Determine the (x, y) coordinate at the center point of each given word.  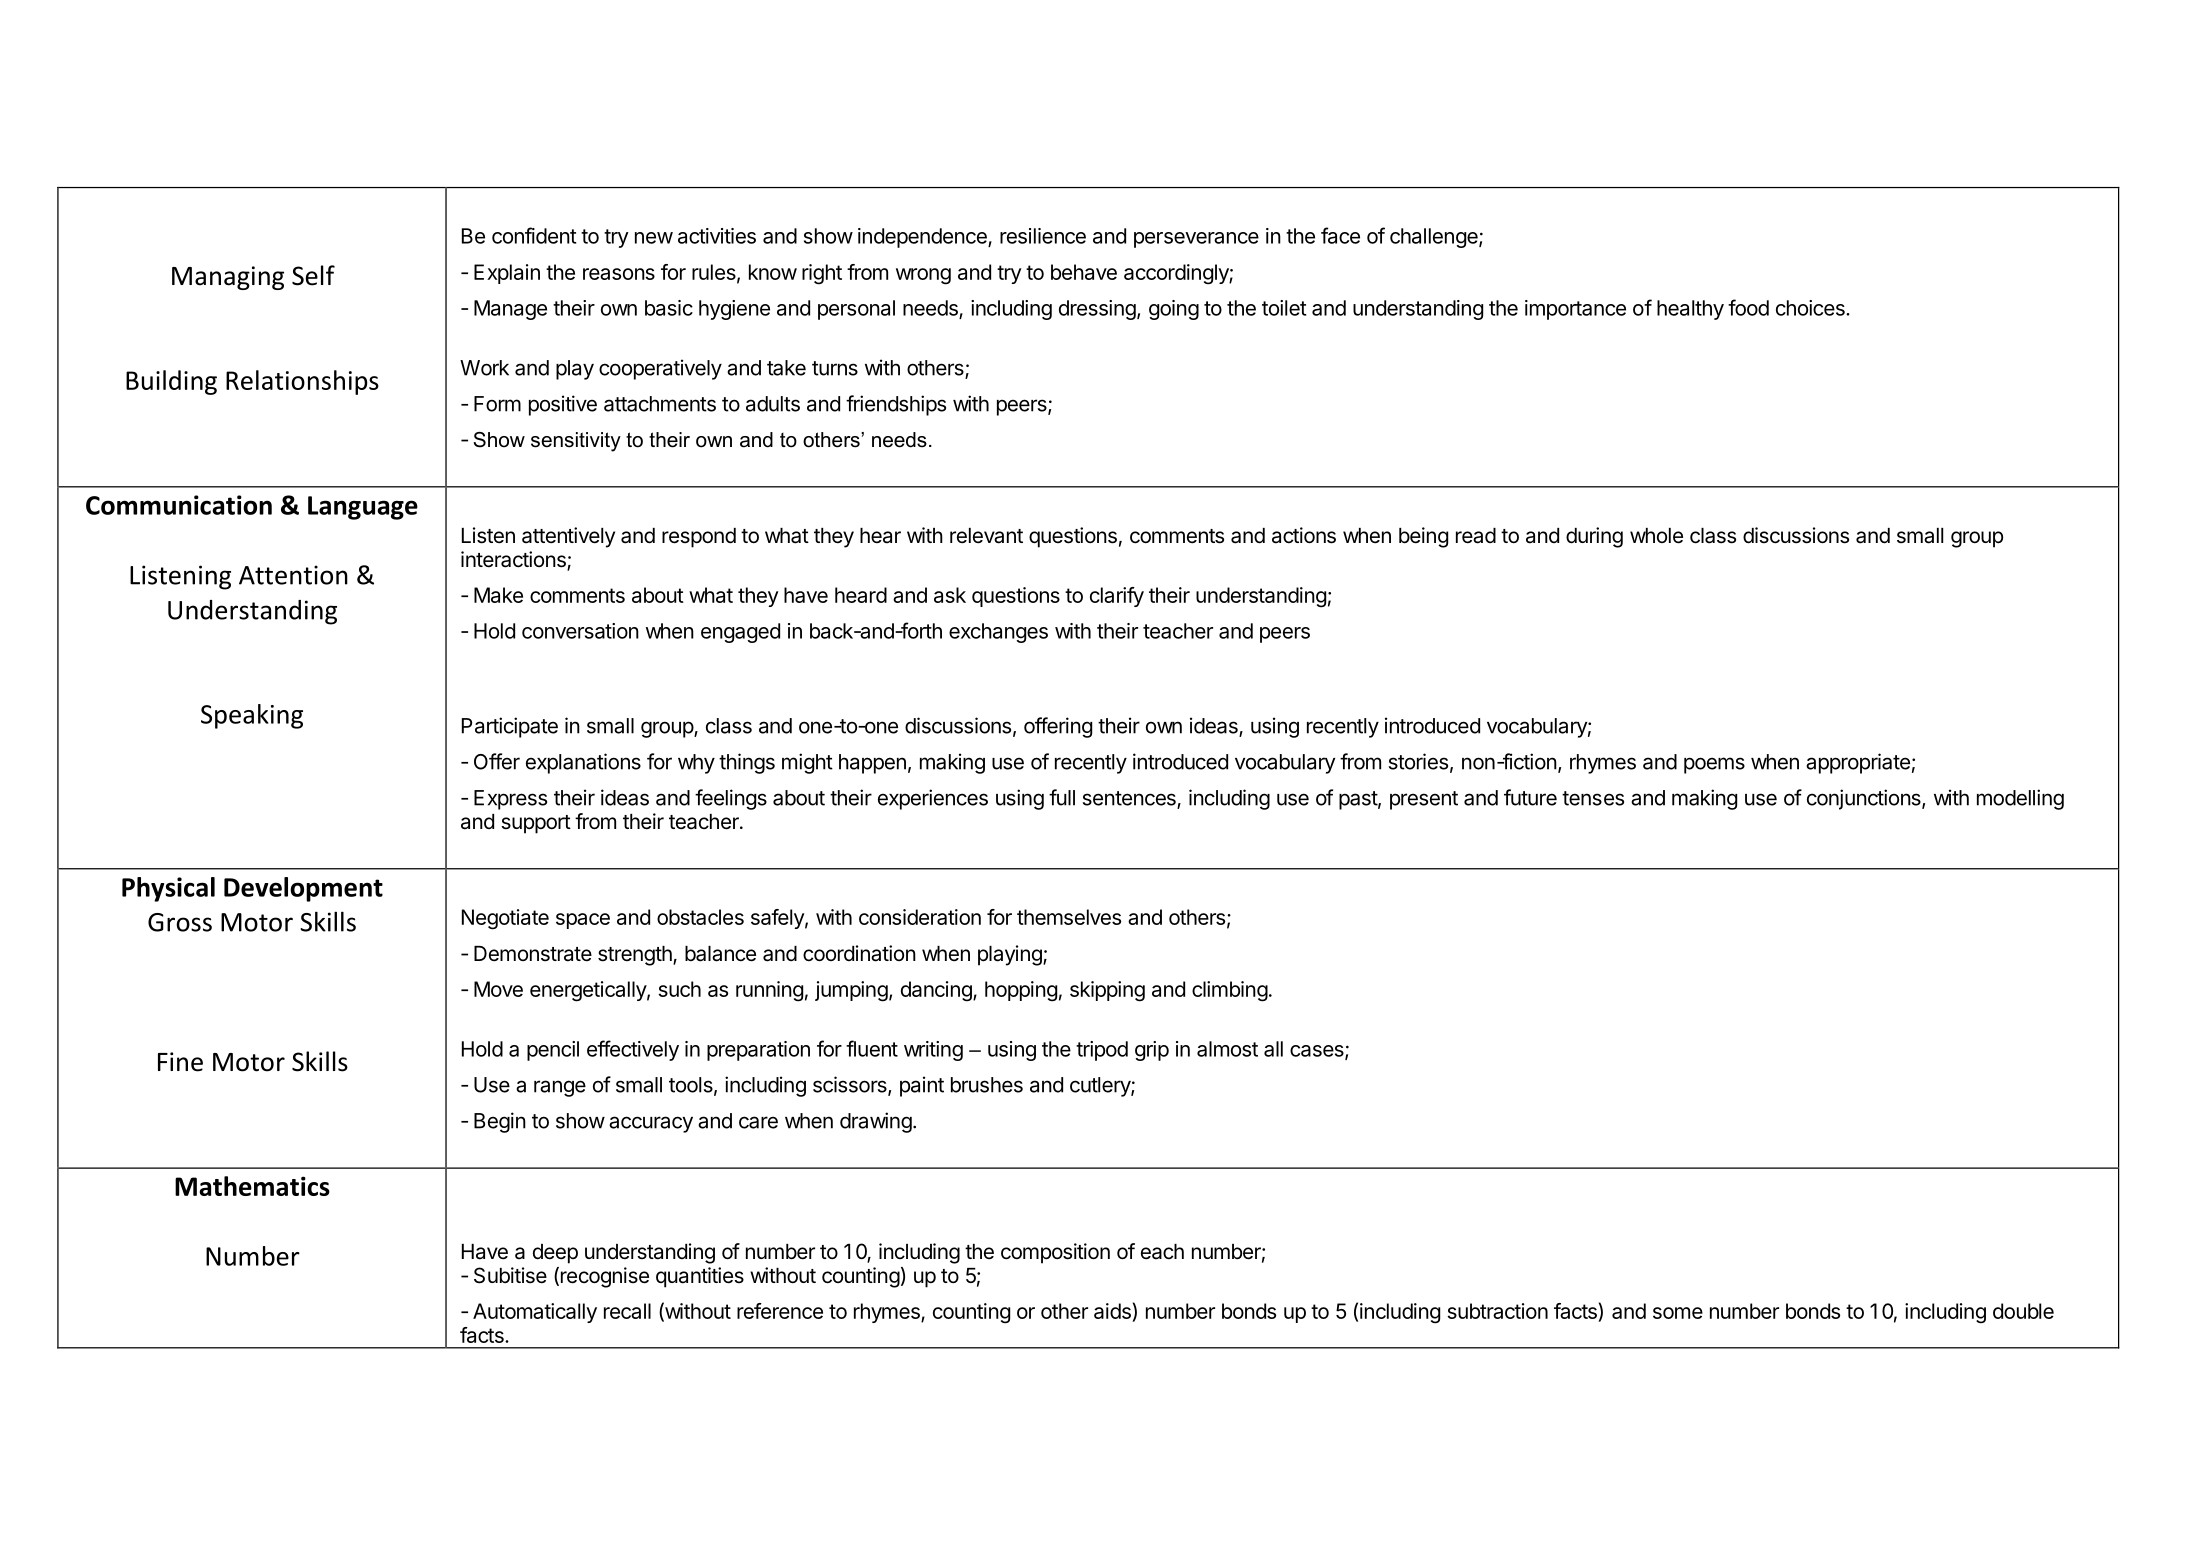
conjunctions (1865, 799)
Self (313, 275)
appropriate (1858, 763)
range (560, 1088)
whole (1656, 536)
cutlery (1101, 1087)
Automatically (535, 1313)
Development (303, 889)
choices (1811, 308)
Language (363, 508)
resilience (1043, 236)
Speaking (252, 716)
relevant (986, 536)
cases (1318, 1052)
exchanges (998, 633)
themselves (1069, 917)
